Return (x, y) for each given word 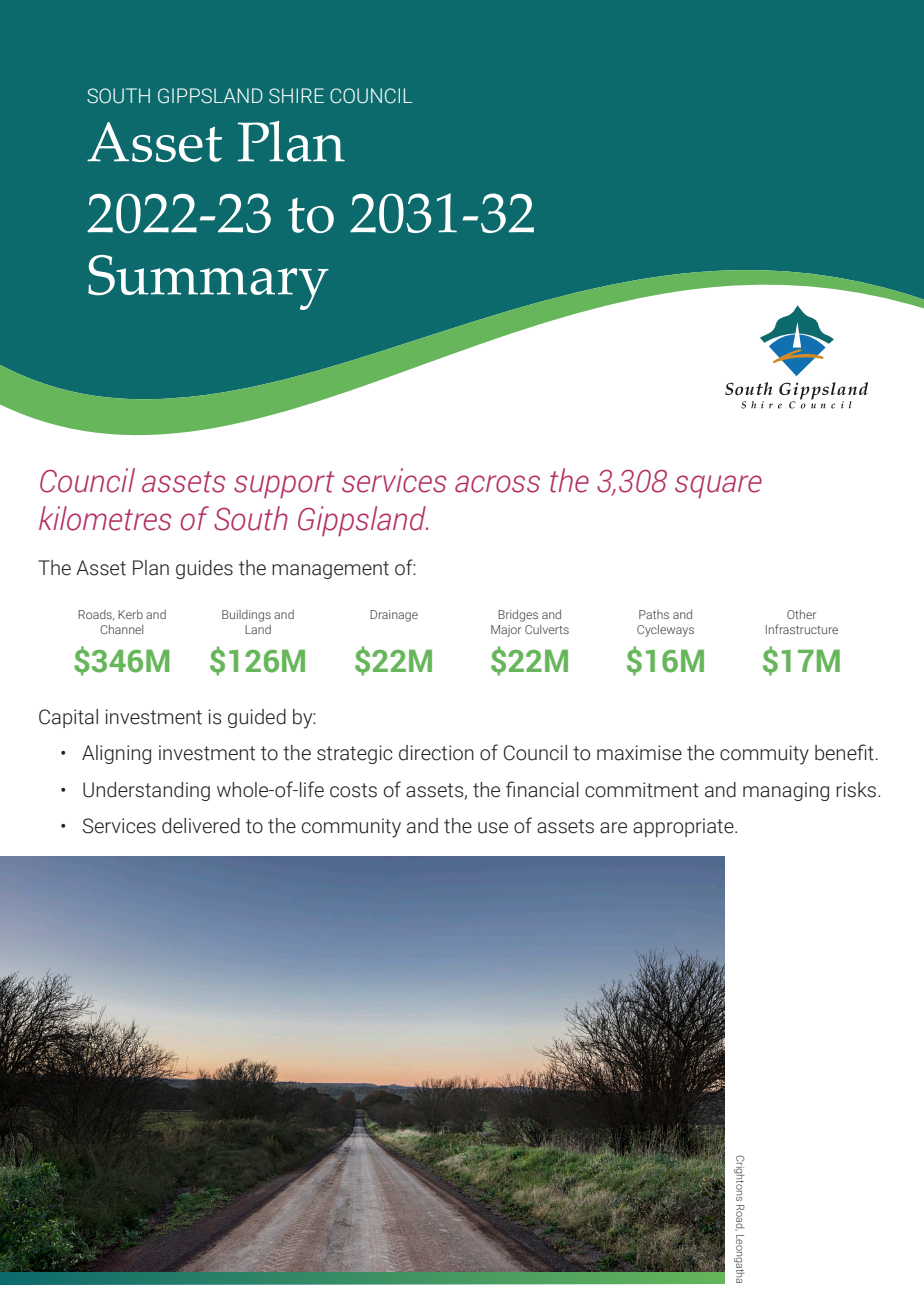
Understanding (146, 791)
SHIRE (296, 96)
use (493, 828)
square (718, 487)
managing (786, 791)
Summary (208, 282)
